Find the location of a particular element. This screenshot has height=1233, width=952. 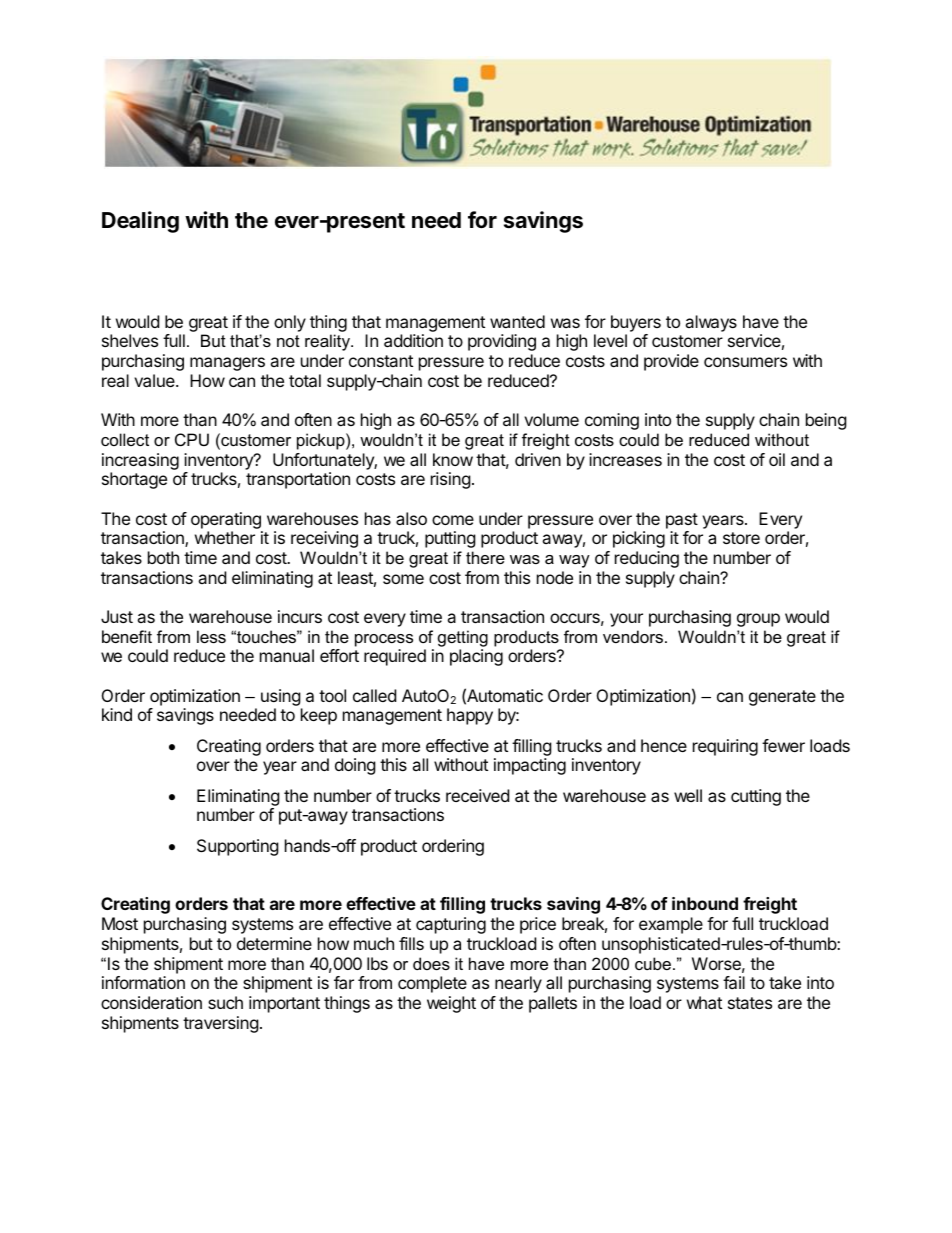

consumers is located at coordinates (745, 362).
